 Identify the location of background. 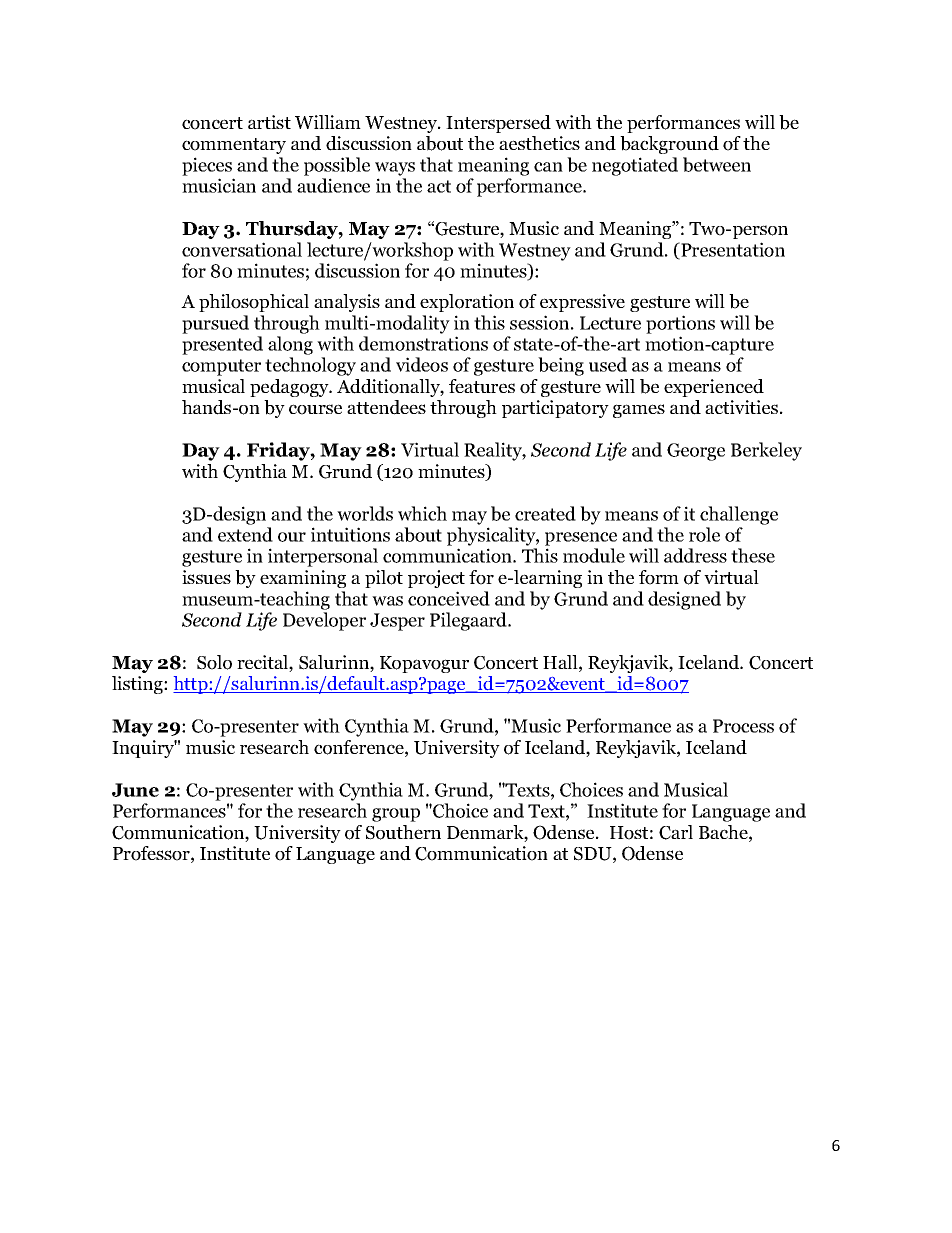
(669, 145).
